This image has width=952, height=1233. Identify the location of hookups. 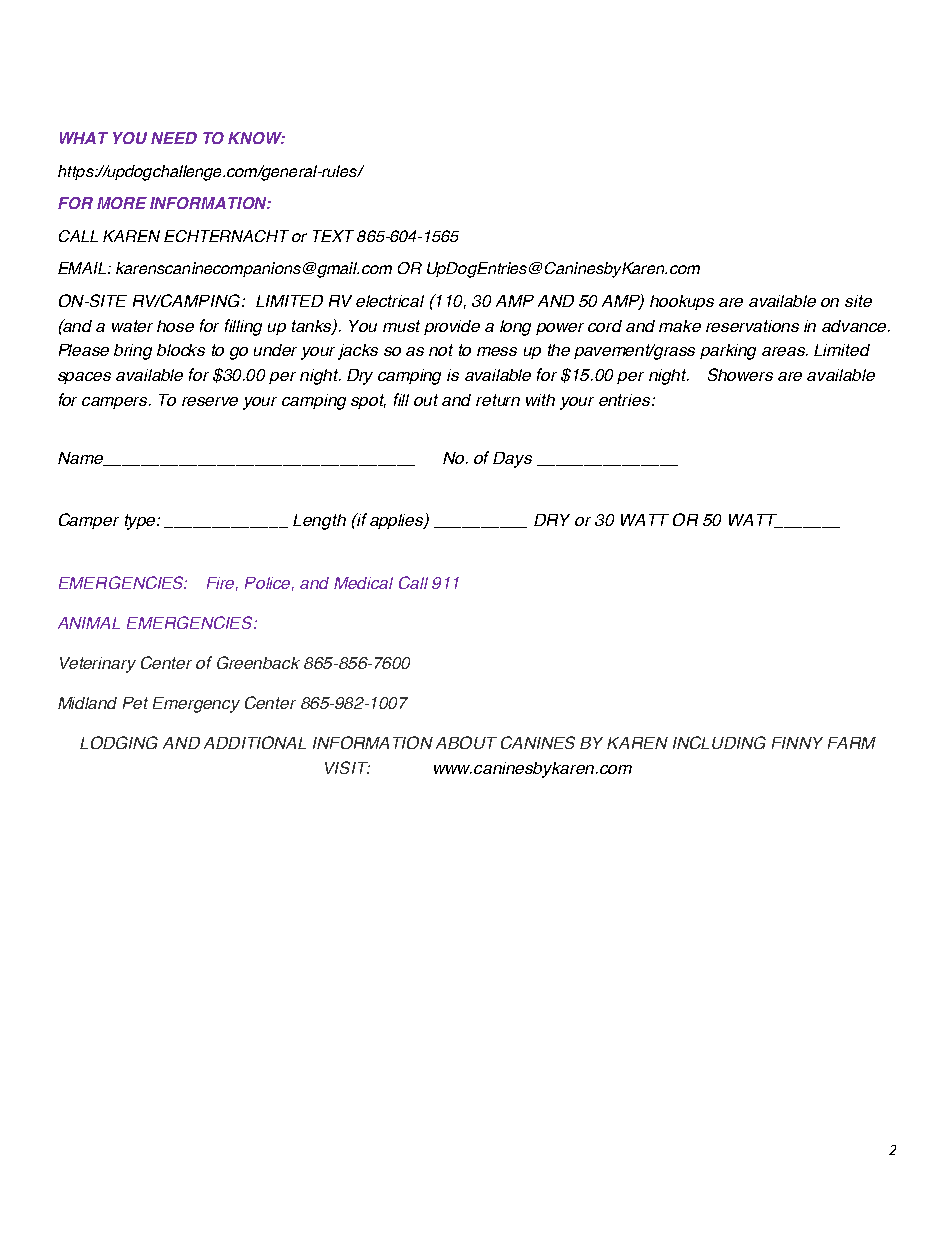
(682, 302).
